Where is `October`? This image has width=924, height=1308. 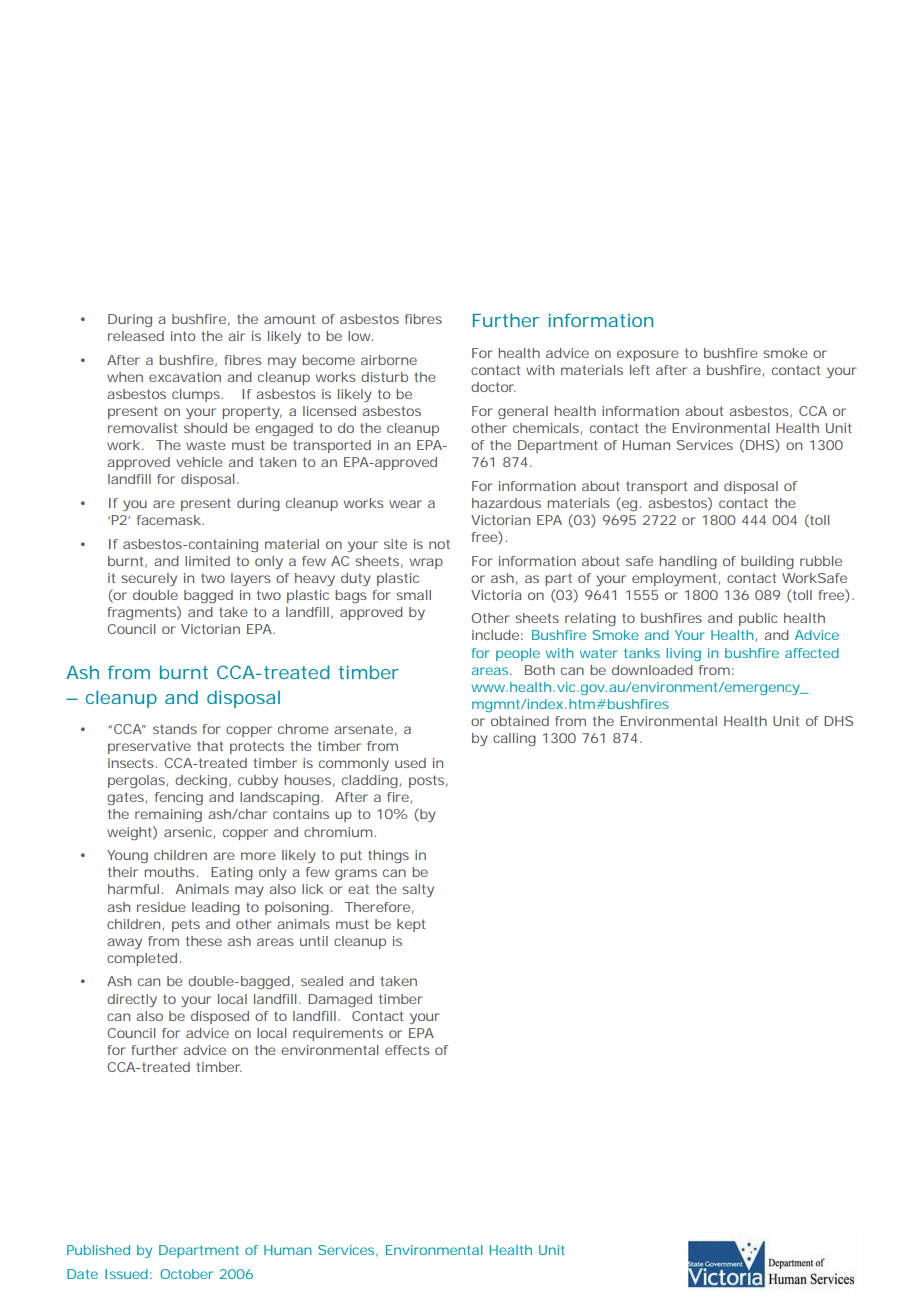
October is located at coordinates (186, 1274).
